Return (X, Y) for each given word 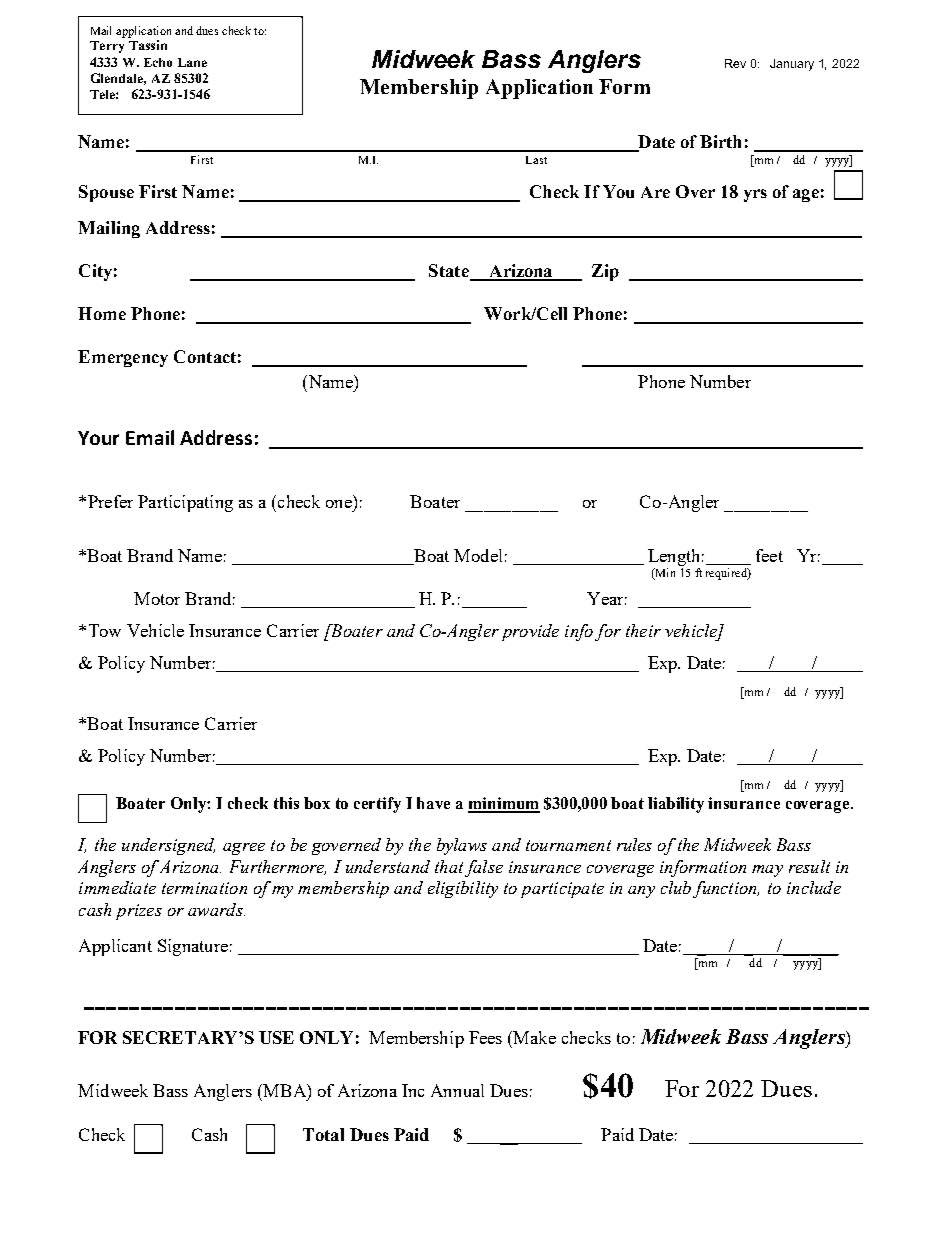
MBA (284, 1090)
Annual (457, 1090)
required (727, 574)
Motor (157, 598)
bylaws (462, 846)
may (767, 871)
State (450, 272)
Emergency (123, 358)
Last (536, 160)
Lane (192, 62)
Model (478, 555)
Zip (605, 272)
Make (533, 1037)
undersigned (168, 846)
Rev (735, 63)
